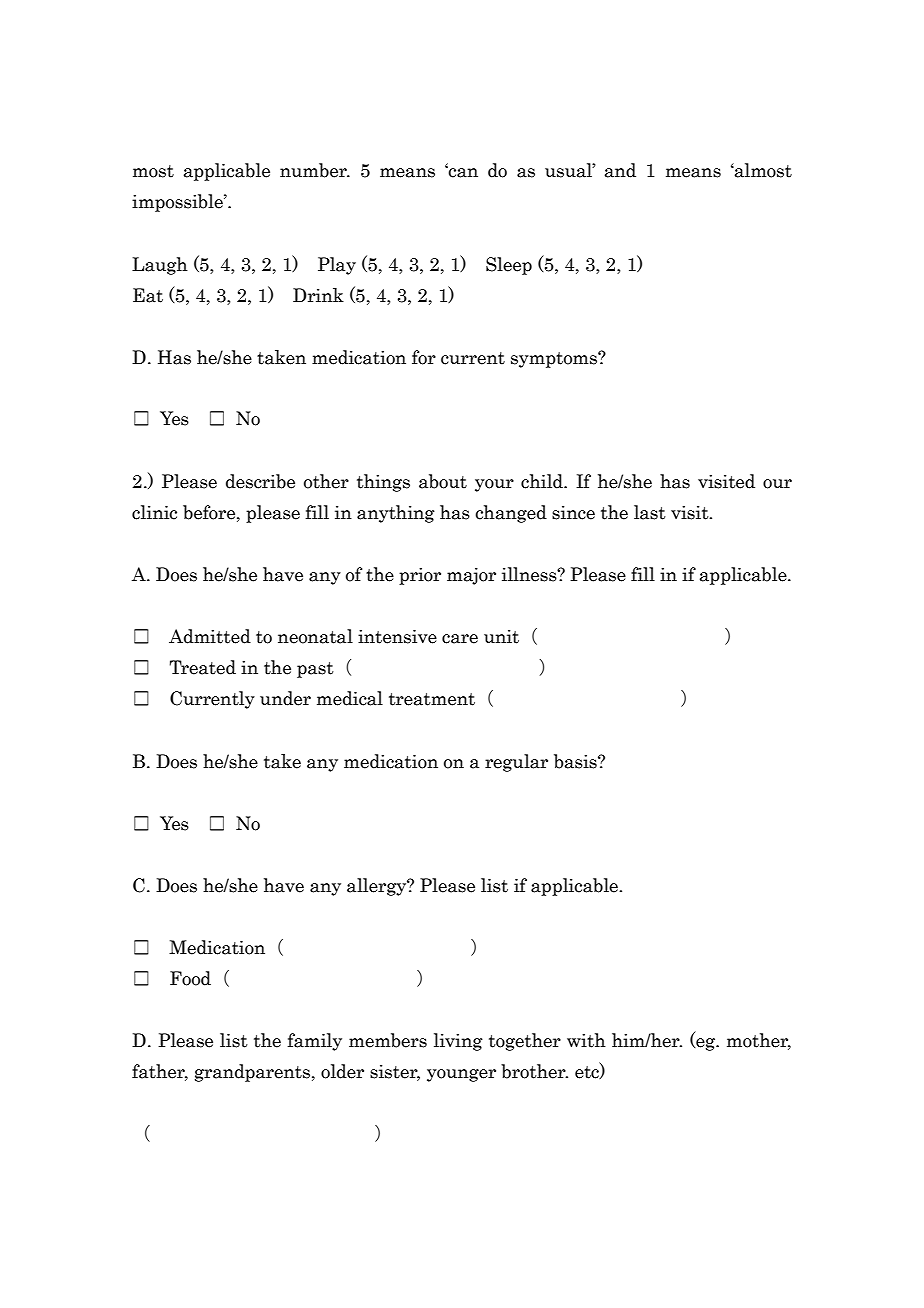 The width and height of the screenshot is (924, 1308). What do you see at coordinates (202, 667) in the screenshot?
I see `Treated` at bounding box center [202, 667].
